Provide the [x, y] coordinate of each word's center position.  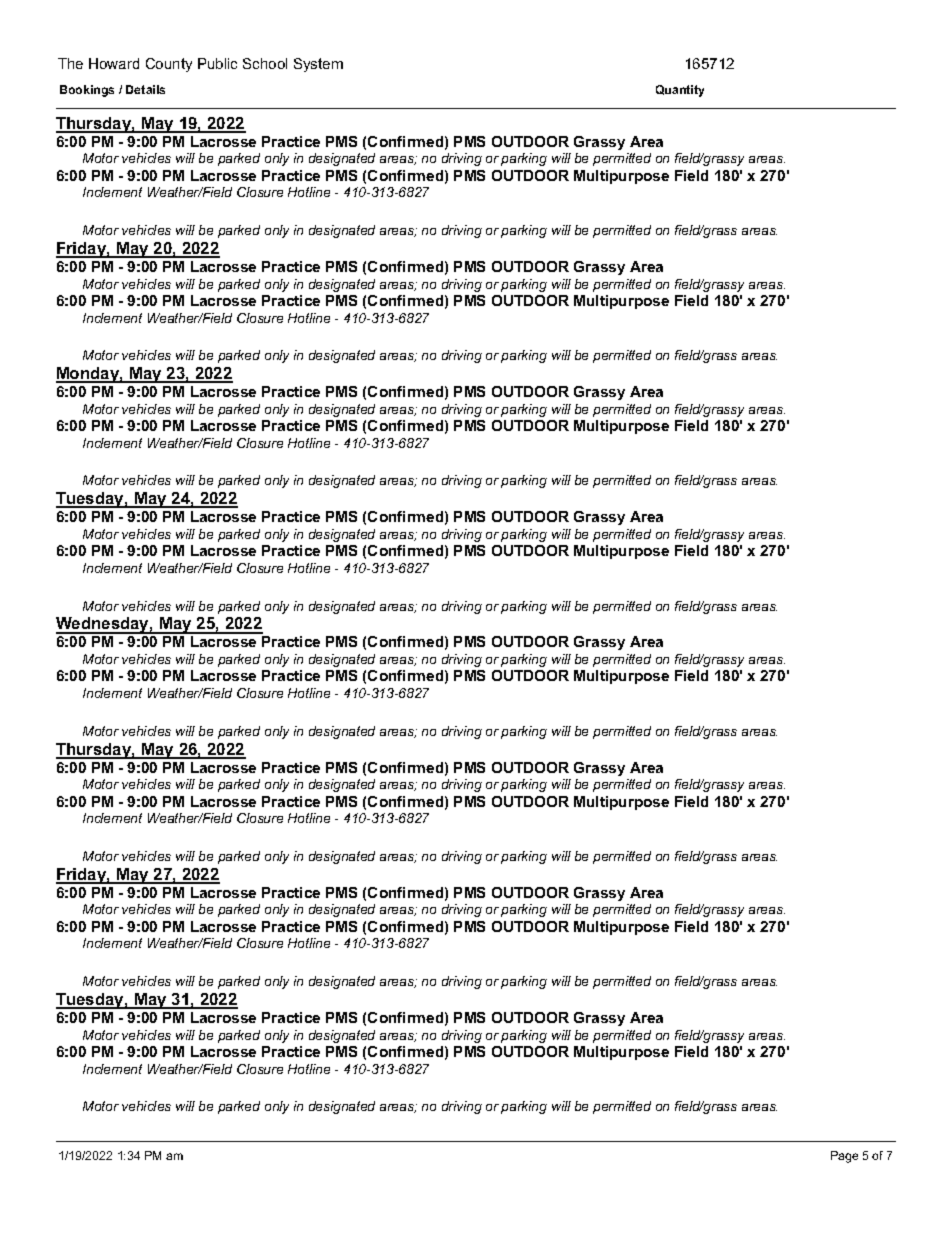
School [265, 63]
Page [844, 1157]
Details [145, 89]
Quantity [680, 91]
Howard [114, 63]
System [318, 65]
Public [217, 63]
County [169, 65]
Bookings [87, 91]
